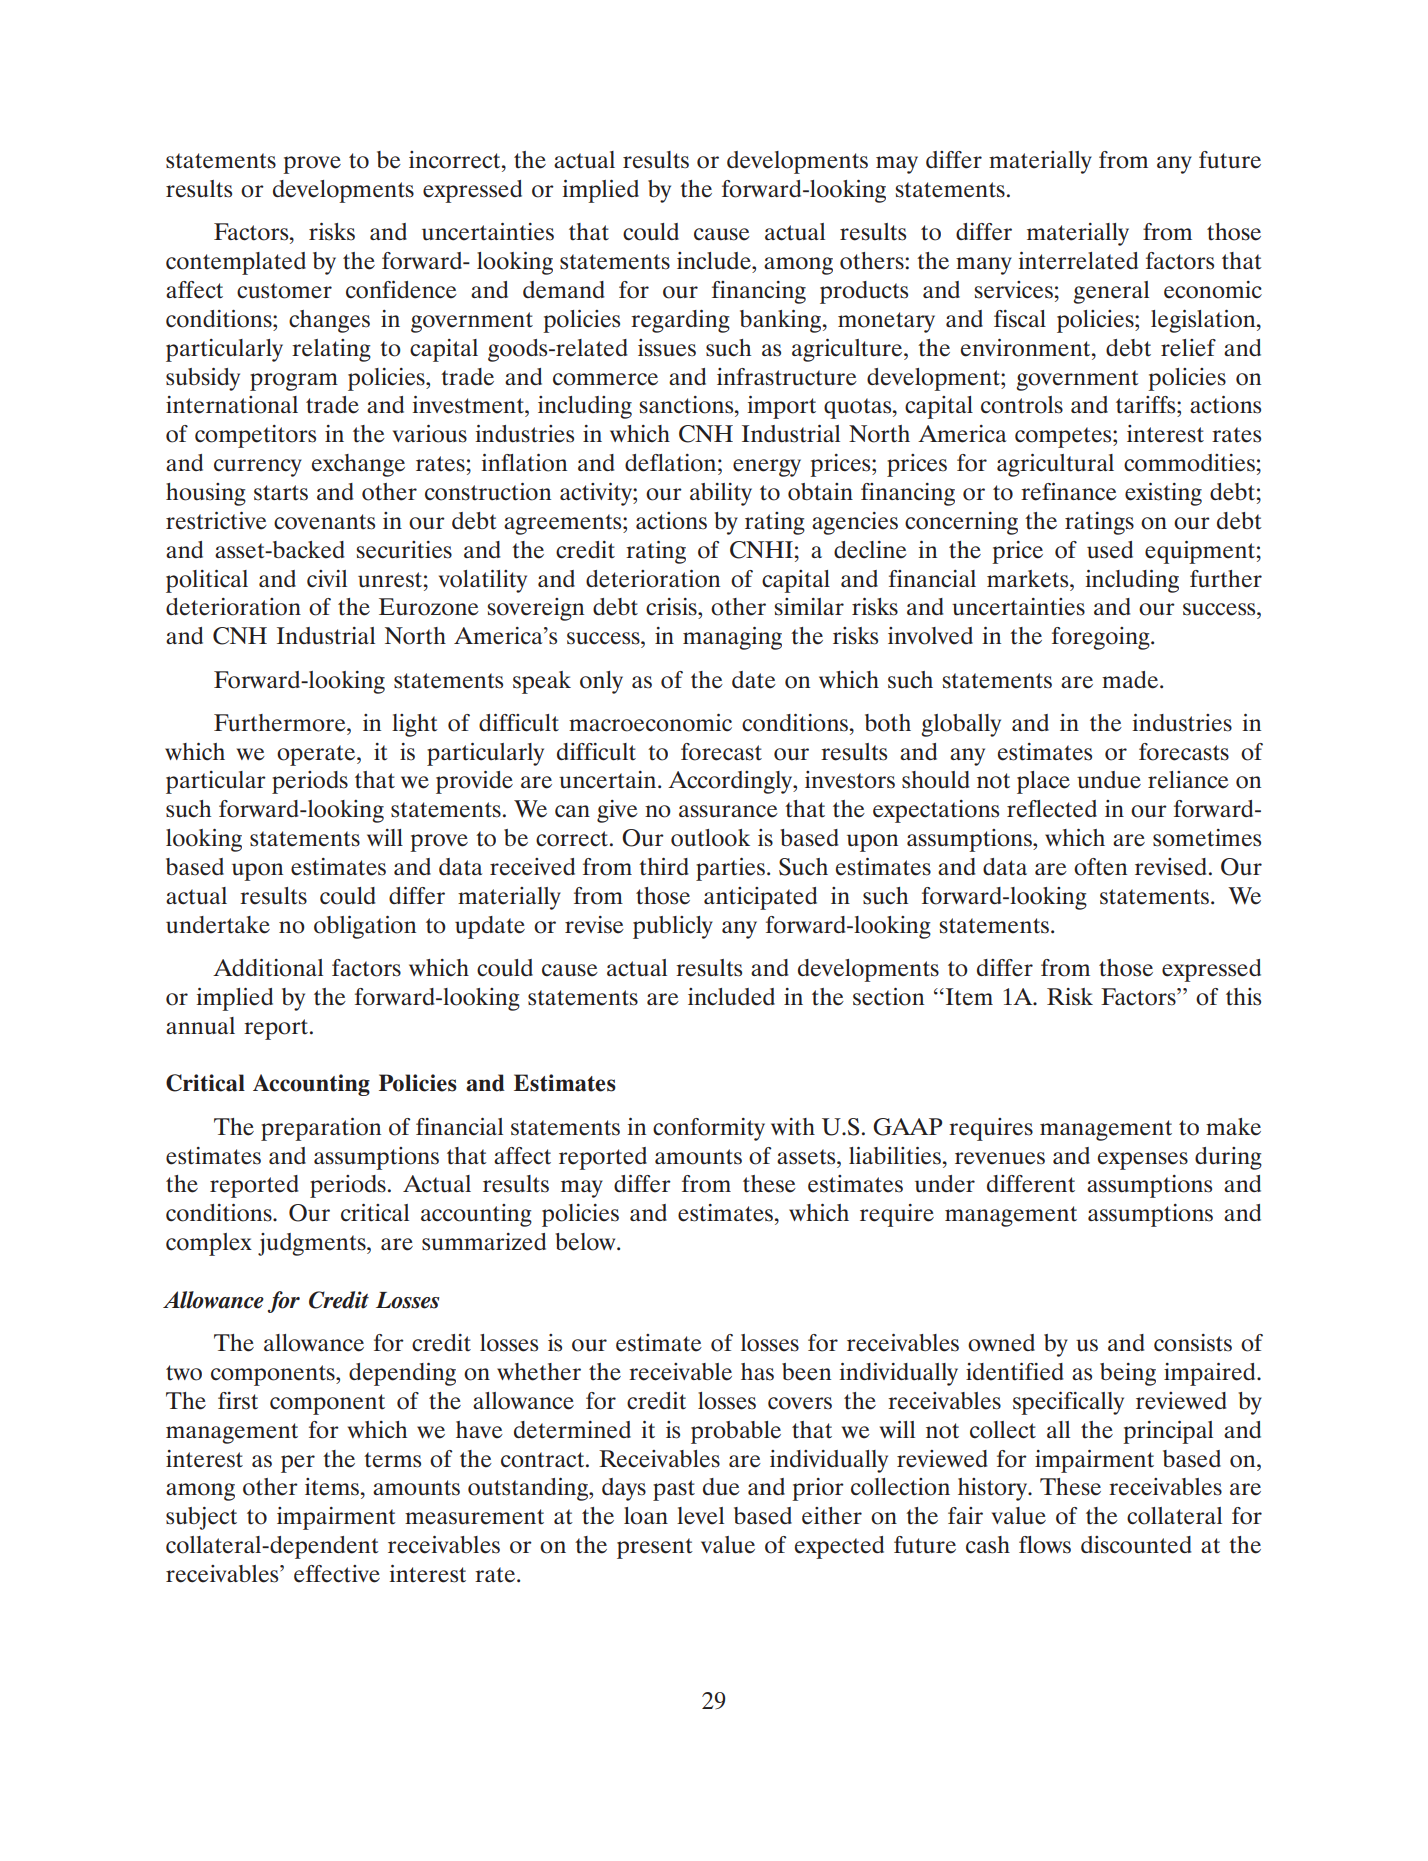  Describe the element at coordinates (586, 1242) in the image. I see `below` at that location.
